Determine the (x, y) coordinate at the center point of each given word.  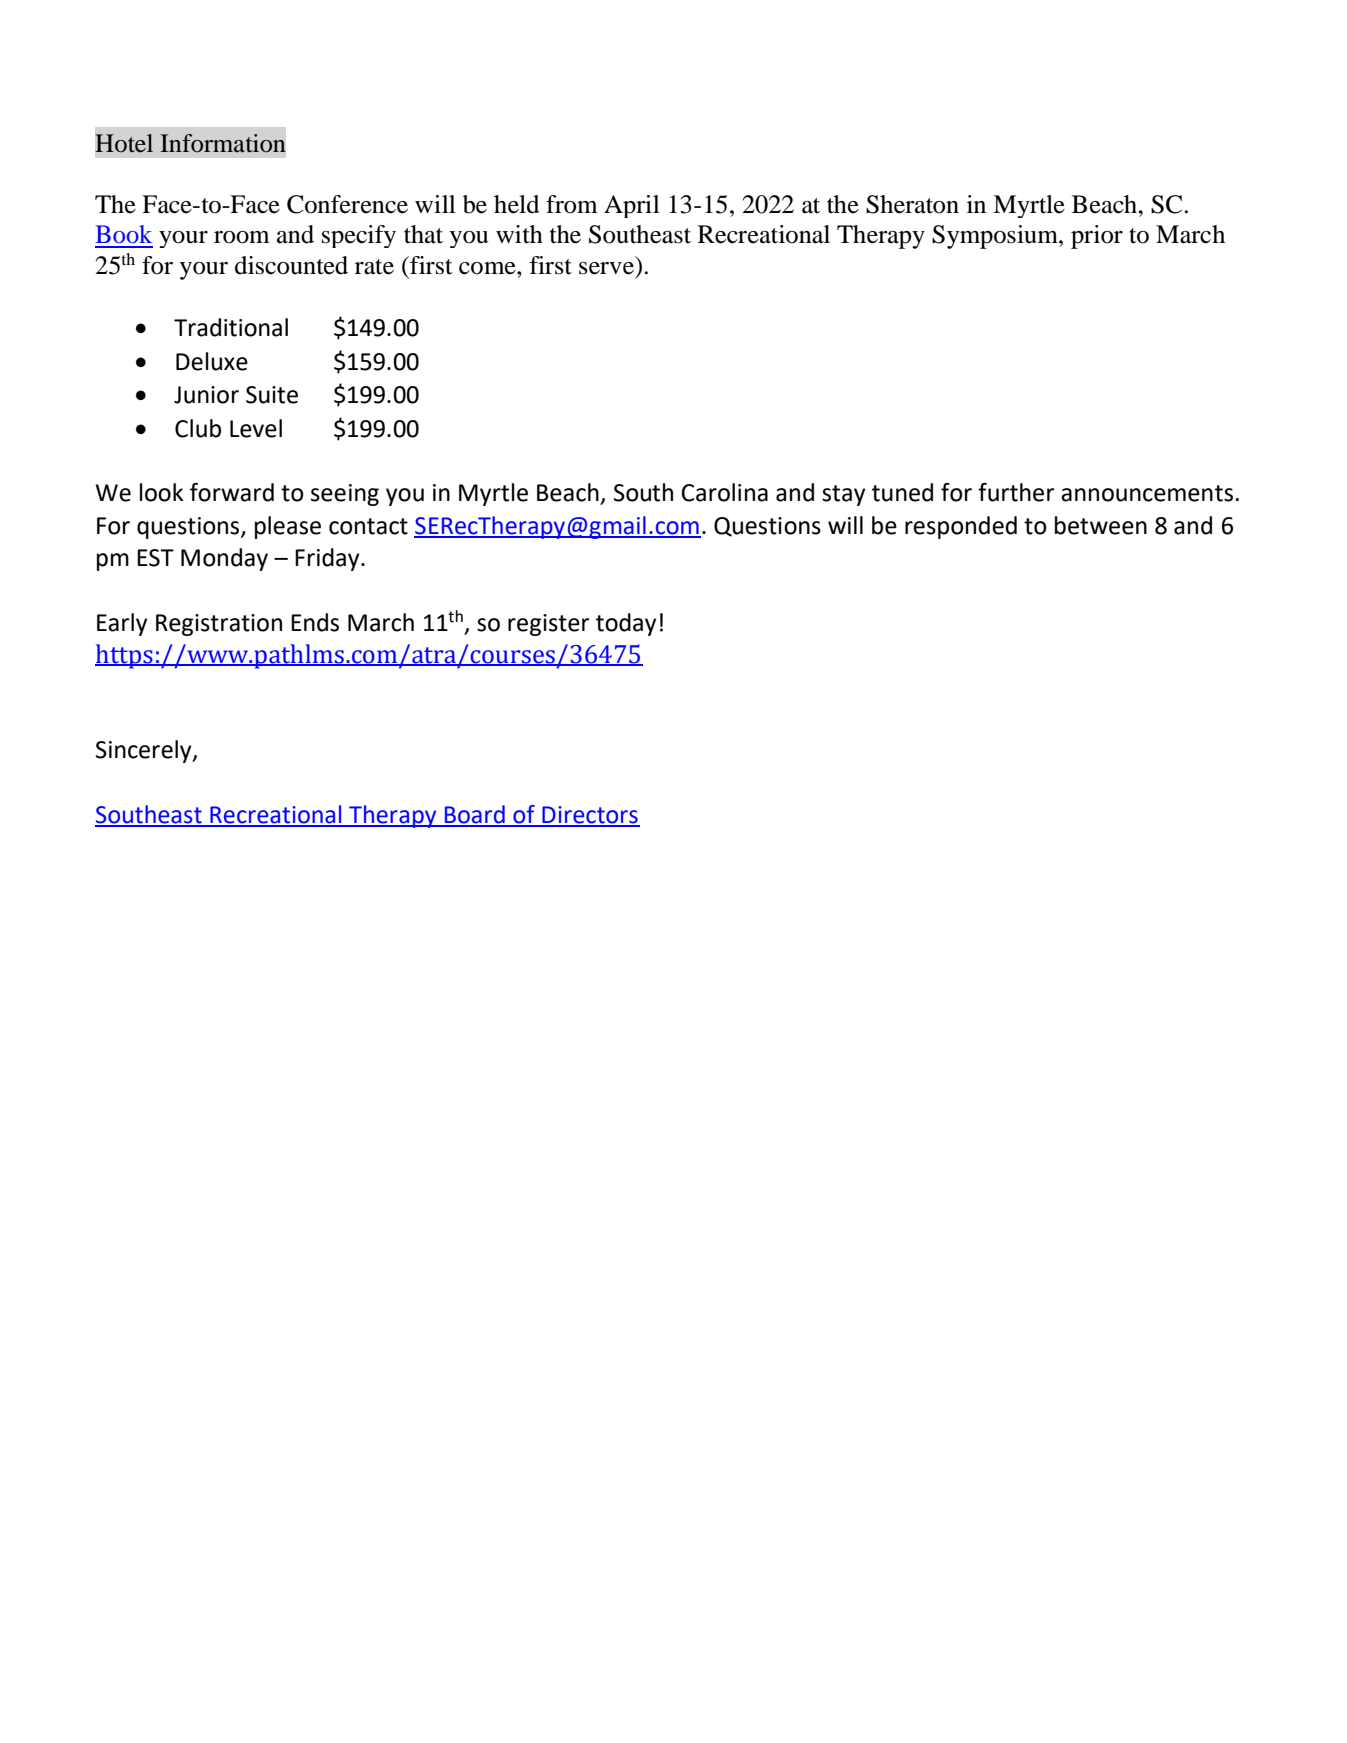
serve (606, 268)
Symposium (996, 237)
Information (223, 143)
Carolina (724, 492)
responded (961, 527)
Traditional (231, 327)
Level (256, 428)
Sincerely (145, 751)
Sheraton (912, 204)
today (626, 624)
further (1016, 492)
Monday (224, 559)
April (632, 206)
